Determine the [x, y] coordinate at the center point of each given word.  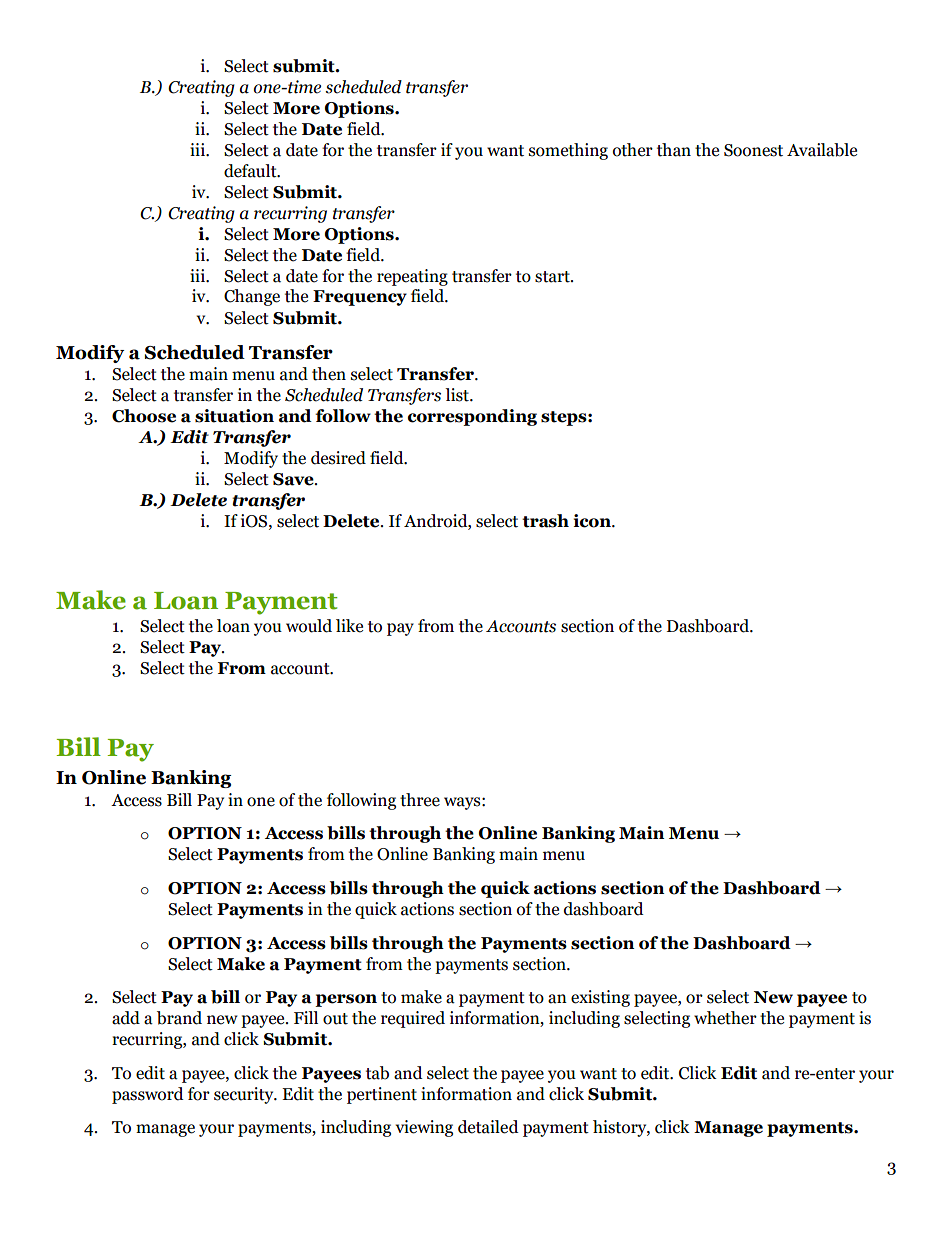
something [568, 151]
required [413, 1019]
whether [725, 1018]
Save [294, 479]
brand [179, 1018]
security [245, 1095]
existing [600, 998]
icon [593, 521]
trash [545, 521]
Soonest [753, 150]
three [420, 800]
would [309, 626]
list [458, 395]
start [553, 277]
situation [234, 416]
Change [252, 297]
